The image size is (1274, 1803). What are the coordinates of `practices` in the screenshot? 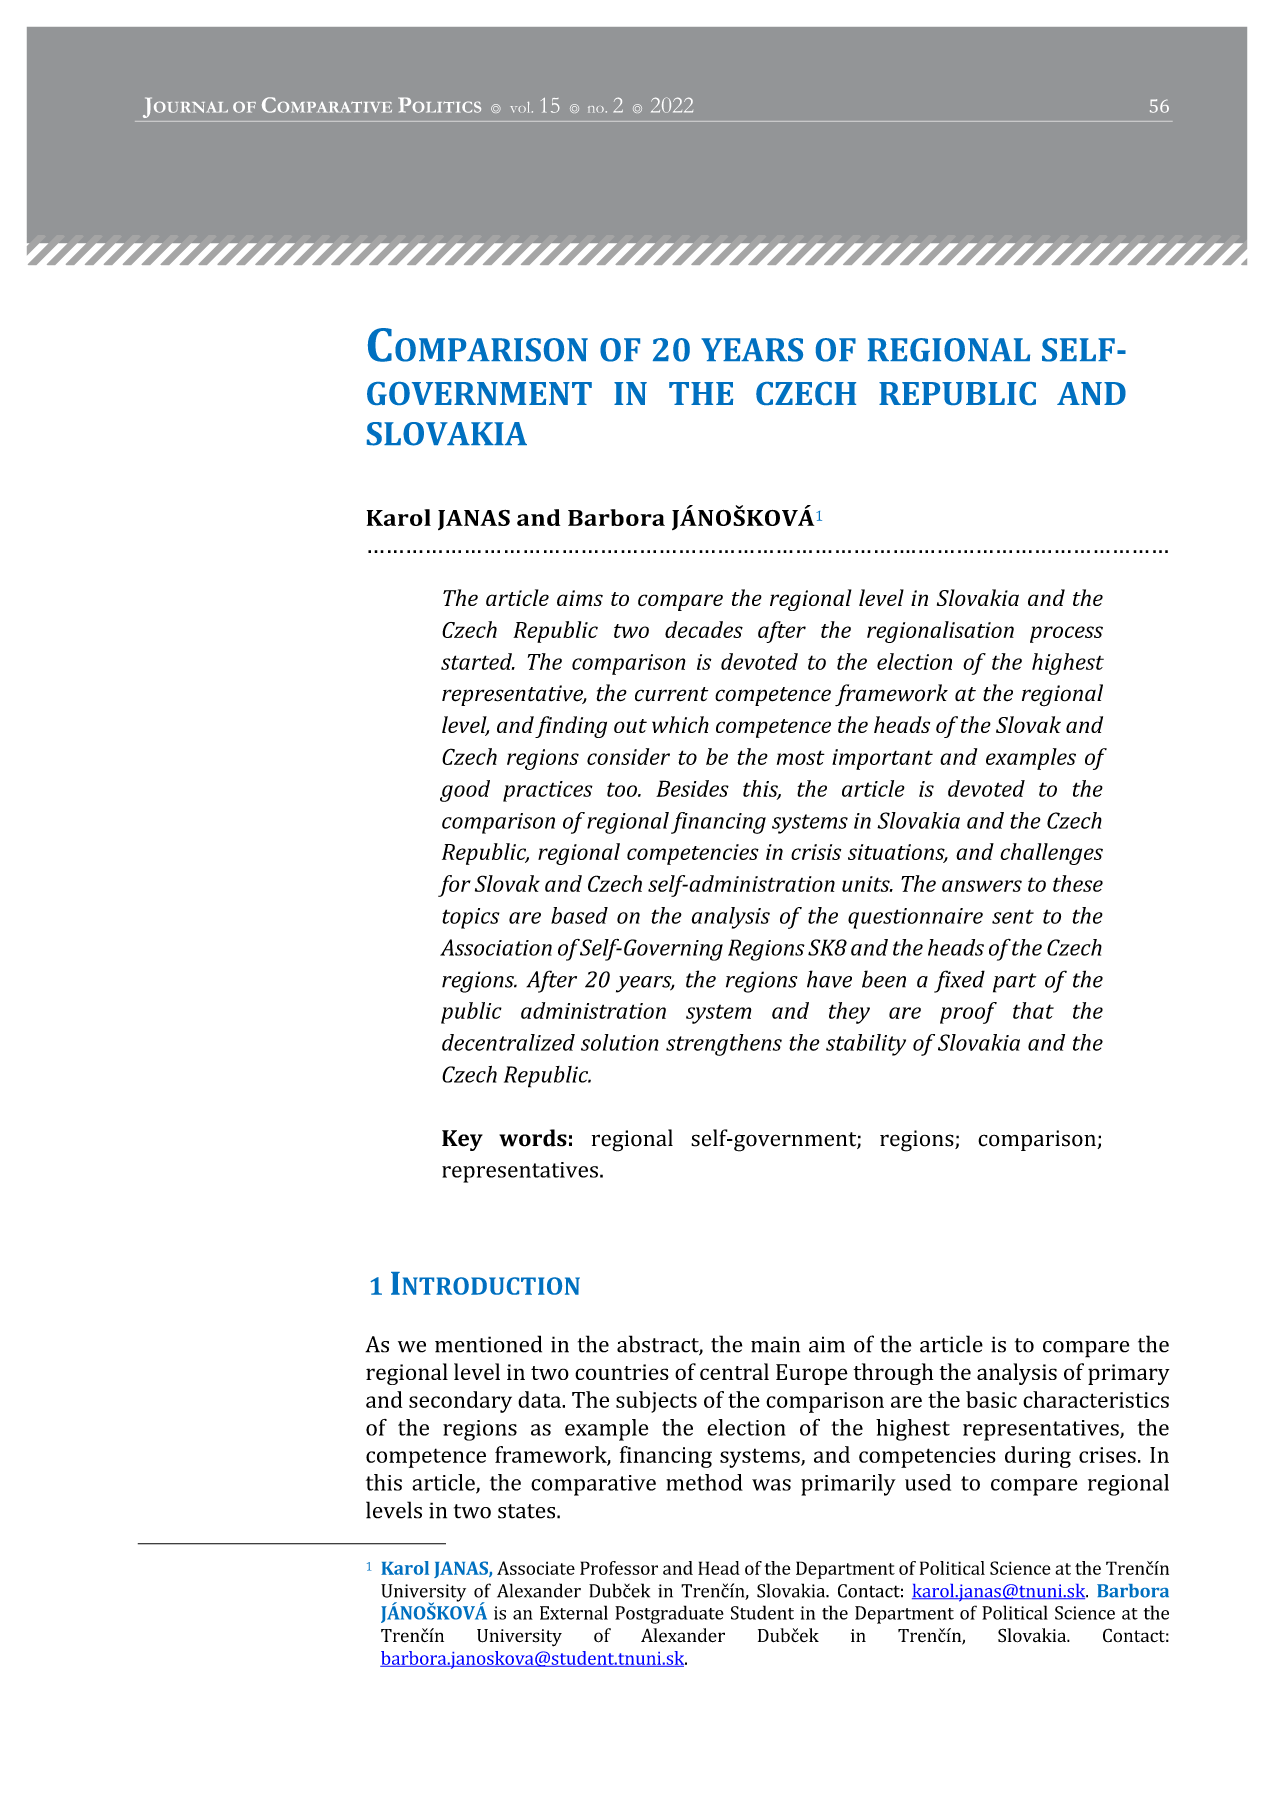 It's located at (548, 791).
